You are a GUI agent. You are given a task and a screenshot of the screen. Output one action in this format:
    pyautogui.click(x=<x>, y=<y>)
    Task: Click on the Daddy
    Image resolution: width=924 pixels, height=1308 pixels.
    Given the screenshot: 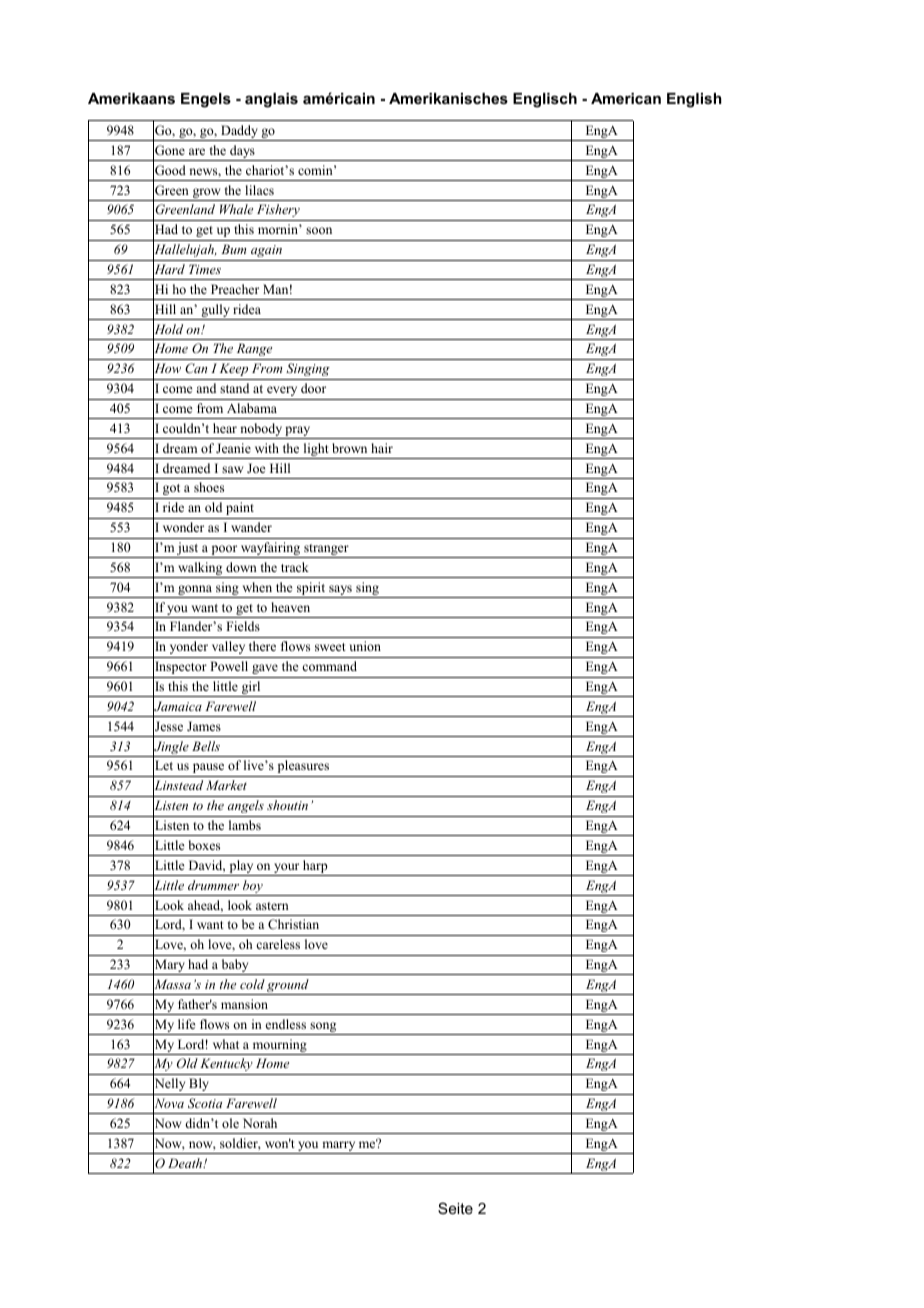 What is the action you would take?
    pyautogui.click(x=239, y=133)
